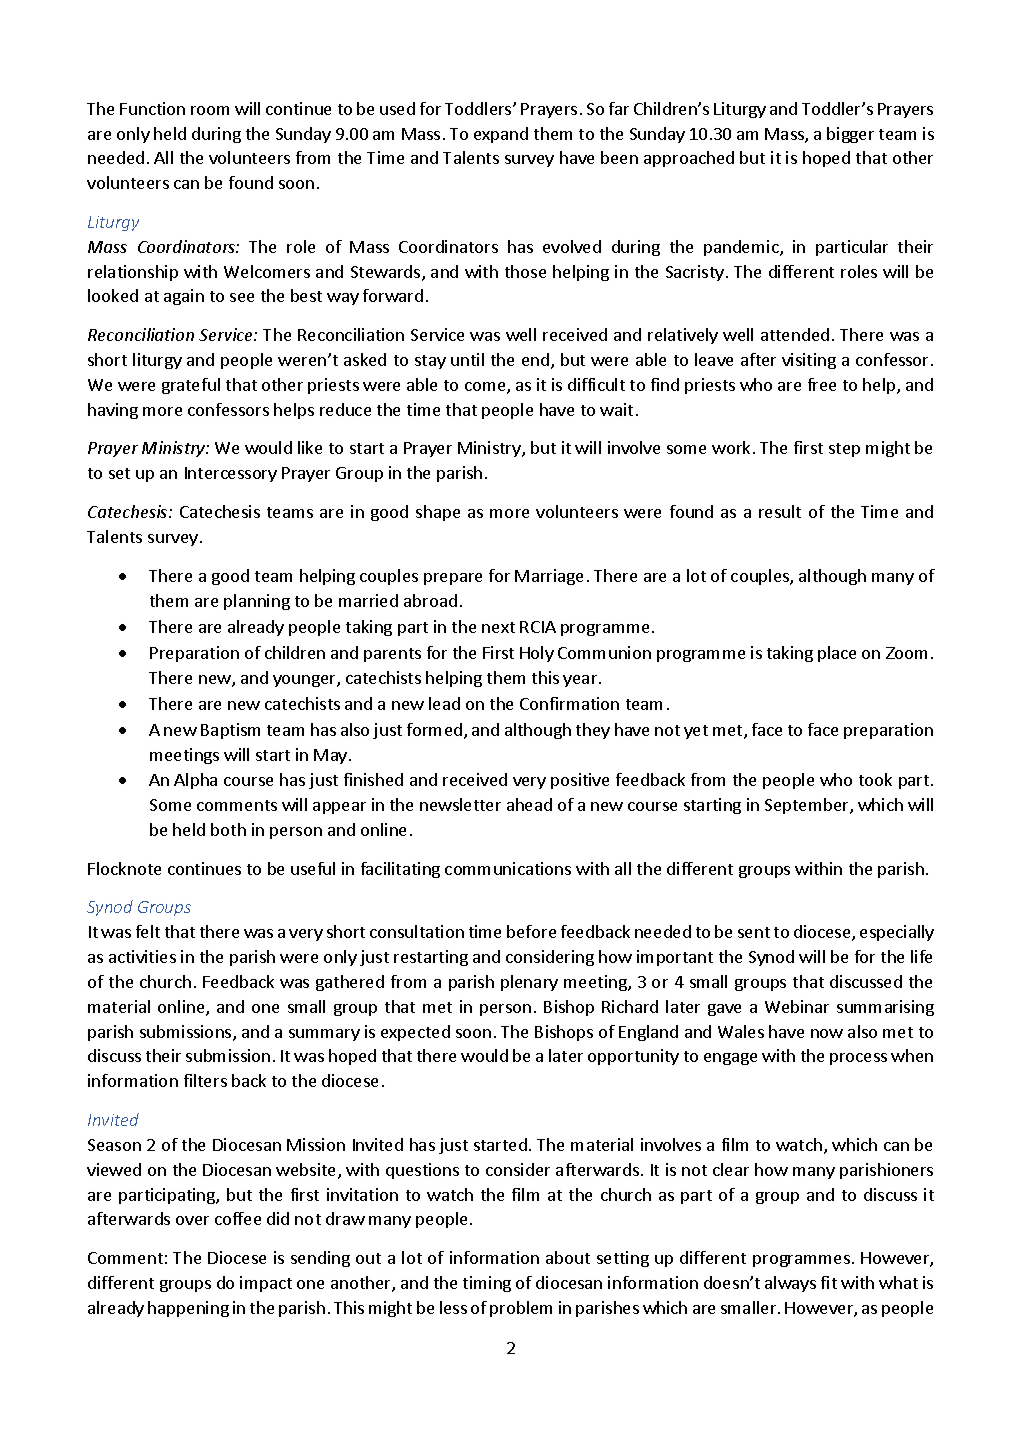 This document has height=1445, width=1022. Describe the element at coordinates (210, 110) in the document. I see `room` at that location.
